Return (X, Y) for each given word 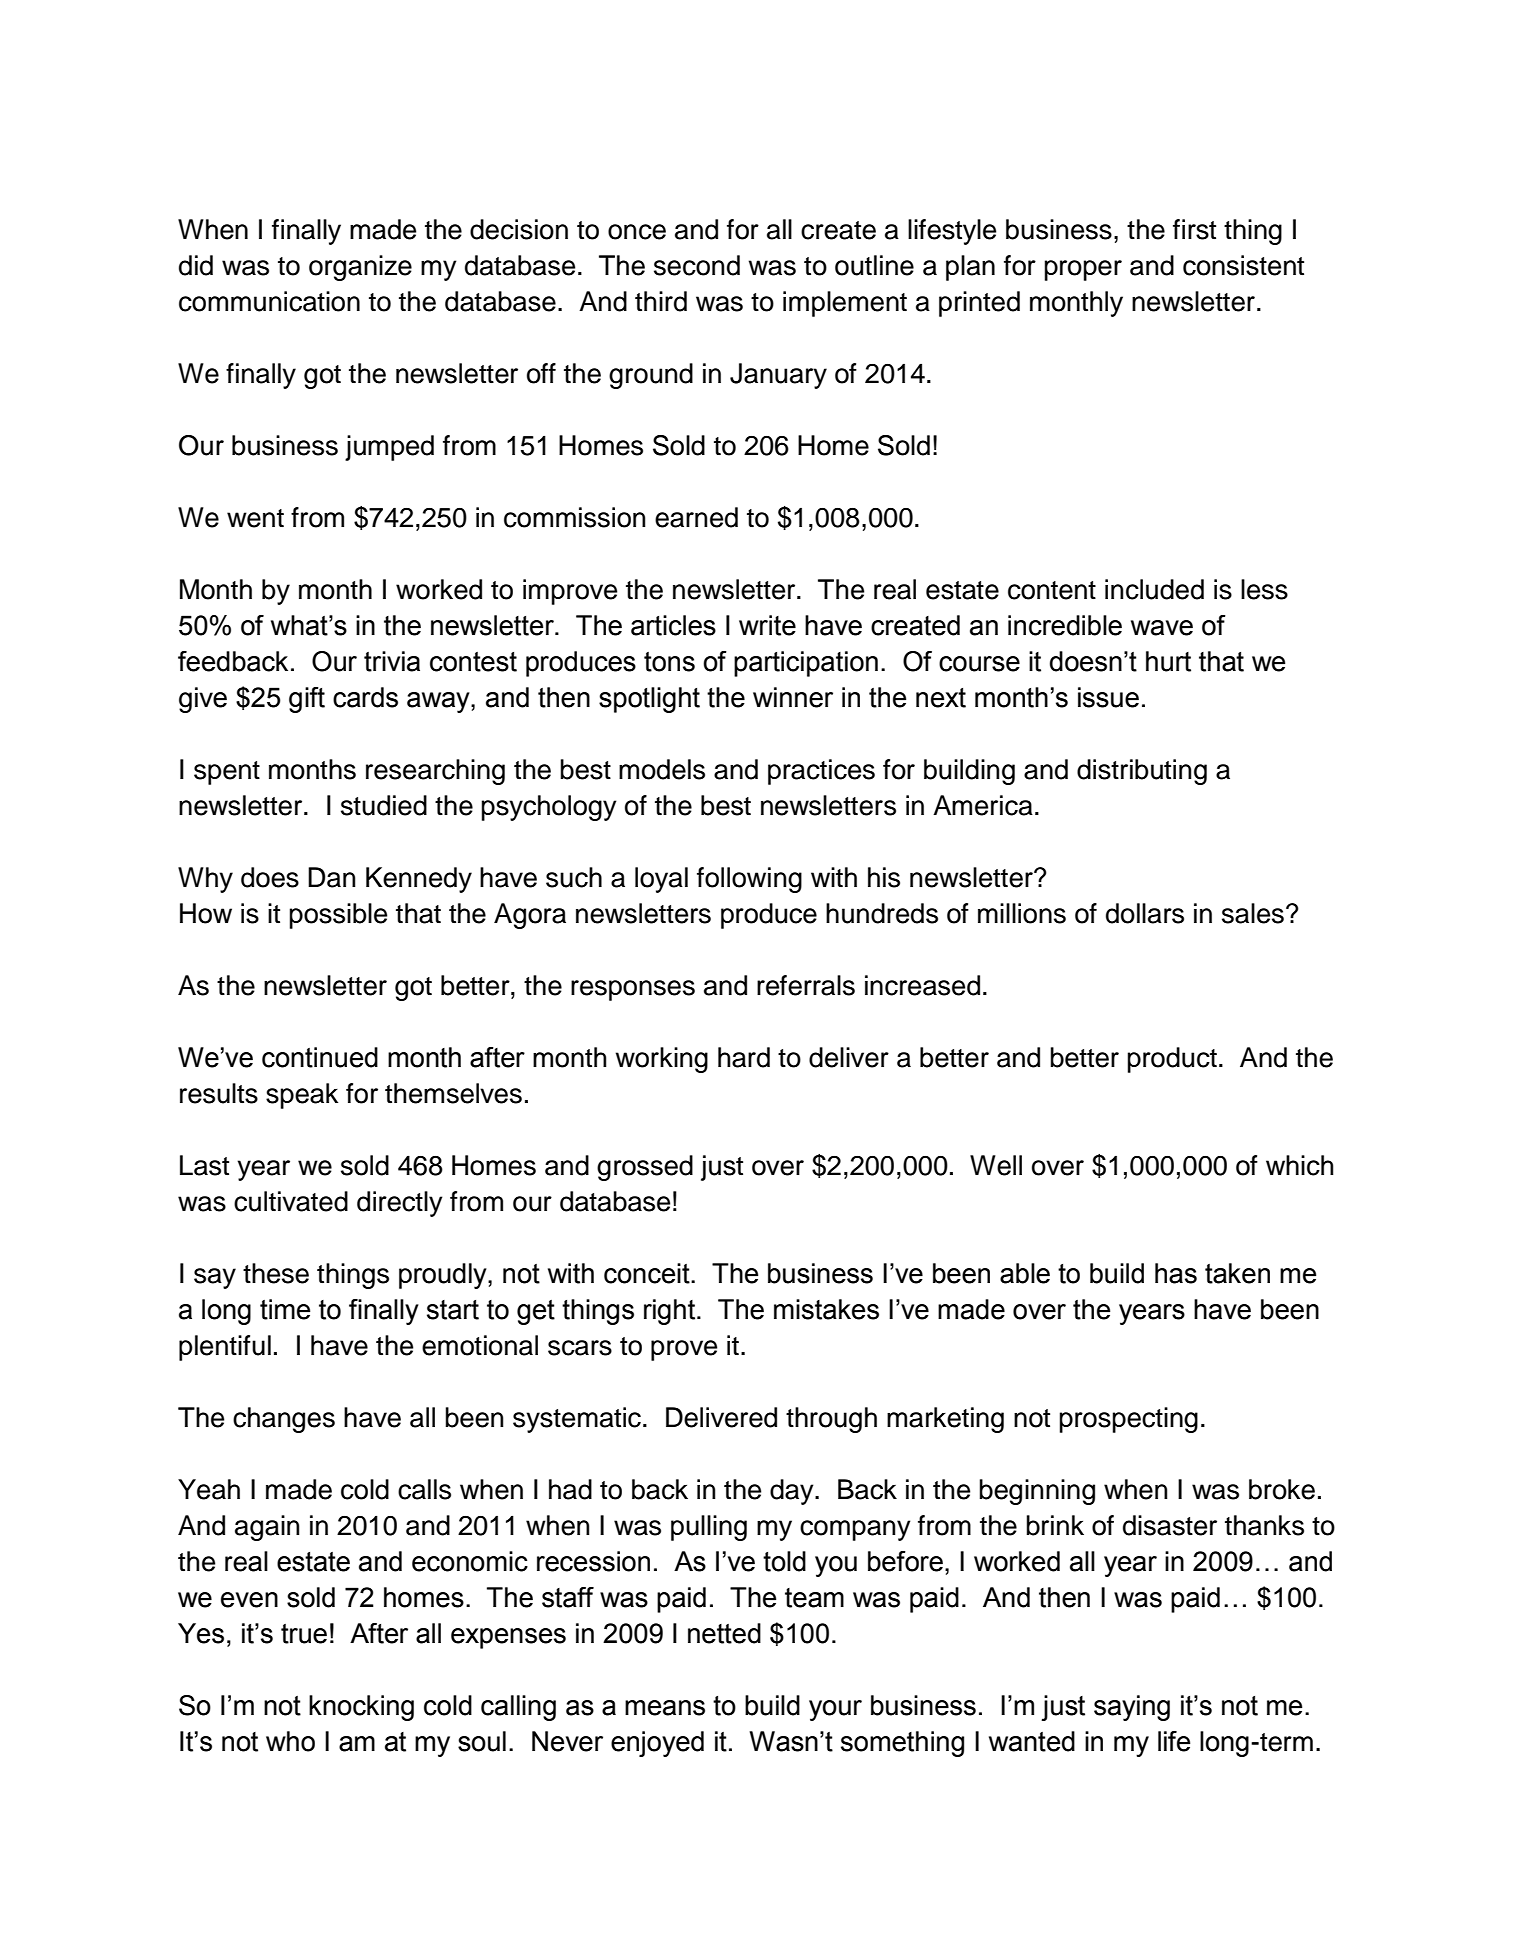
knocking (361, 1708)
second (697, 265)
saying (1132, 1708)
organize (360, 268)
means (665, 1708)
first (1194, 229)
